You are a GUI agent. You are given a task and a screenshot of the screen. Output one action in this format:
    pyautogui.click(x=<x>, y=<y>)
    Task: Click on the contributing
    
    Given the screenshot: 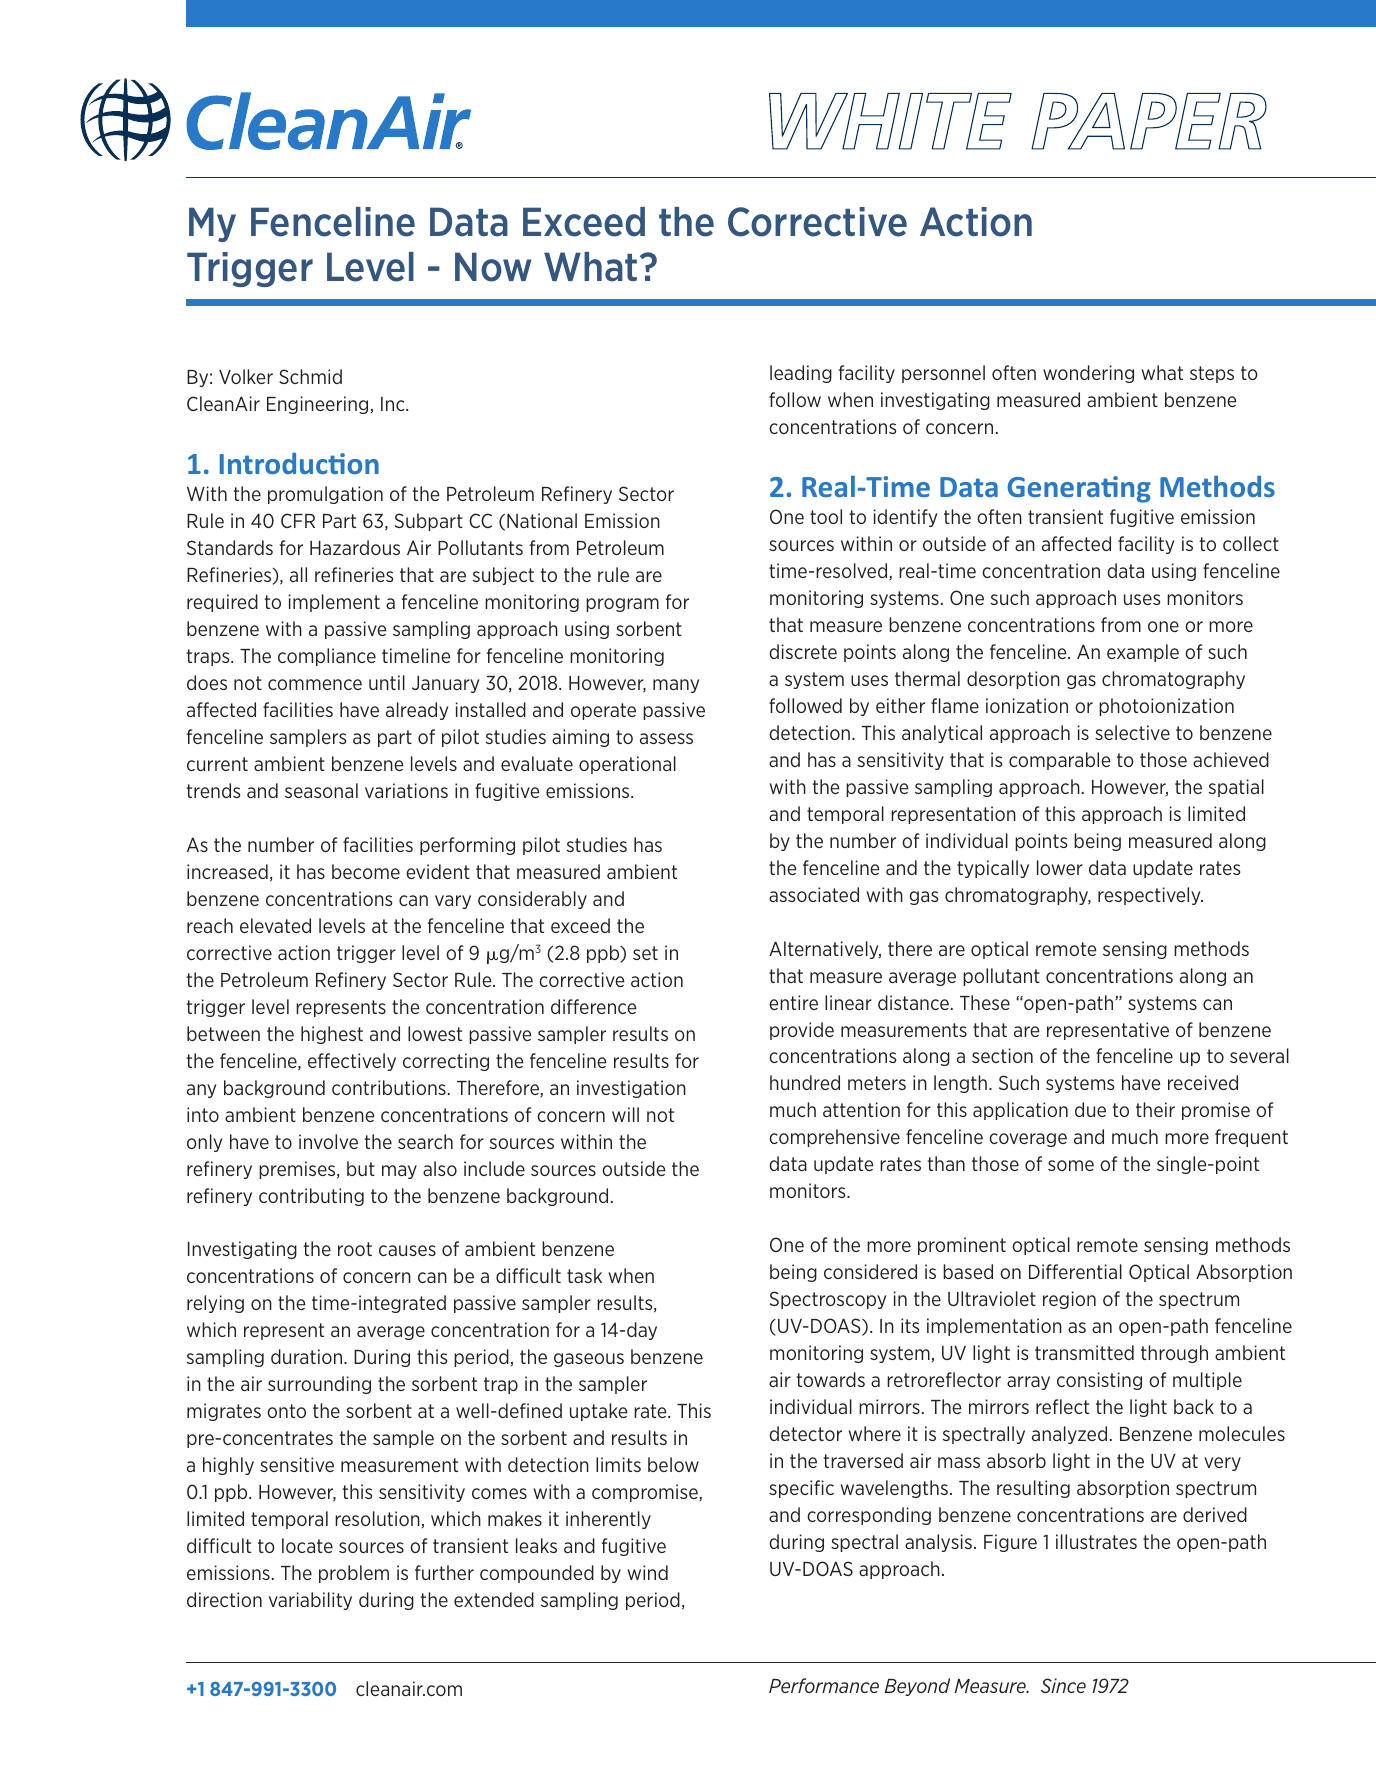 What is the action you would take?
    pyautogui.click(x=311, y=1197)
